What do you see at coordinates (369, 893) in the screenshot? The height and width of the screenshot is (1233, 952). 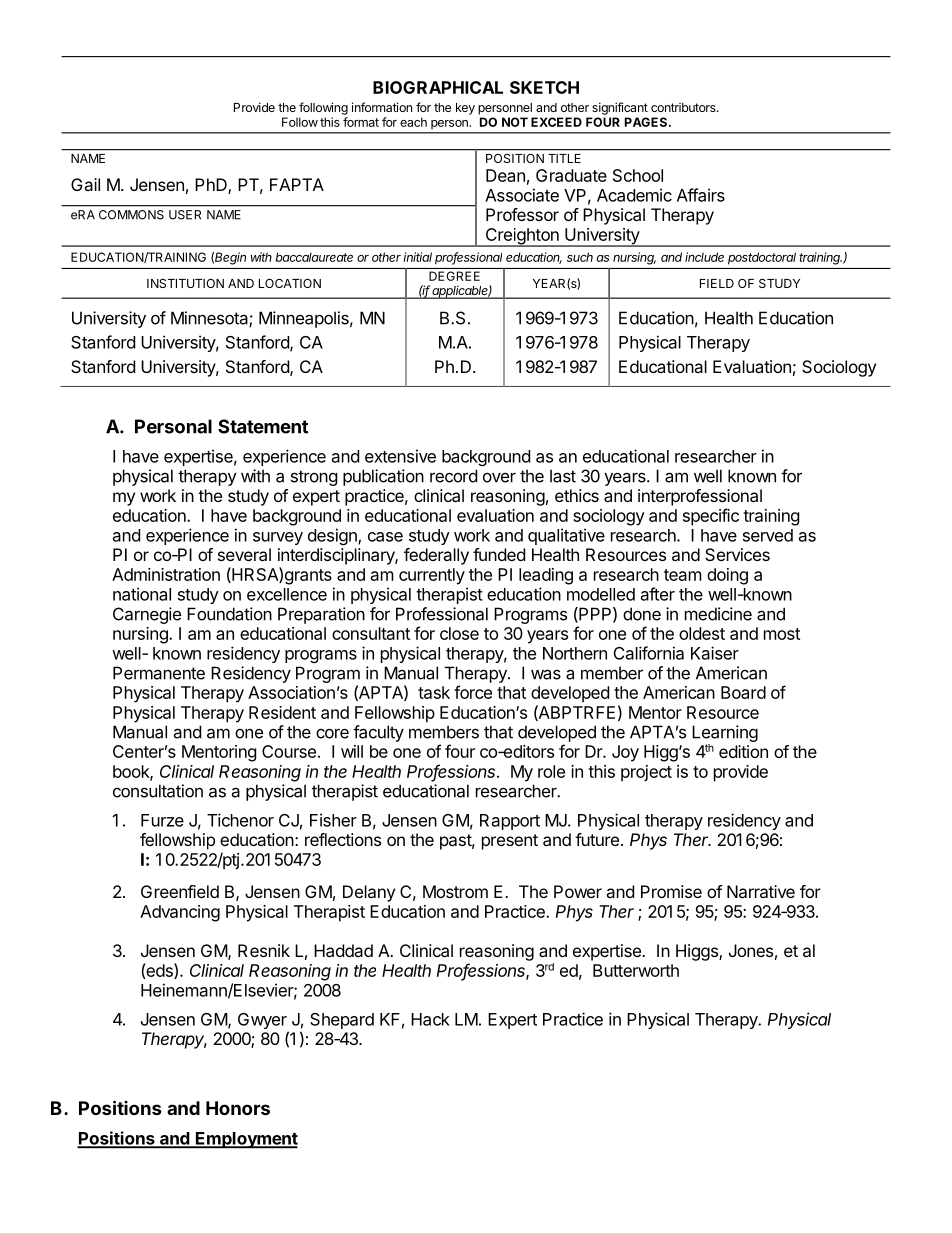 I see `Delany` at bounding box center [369, 893].
